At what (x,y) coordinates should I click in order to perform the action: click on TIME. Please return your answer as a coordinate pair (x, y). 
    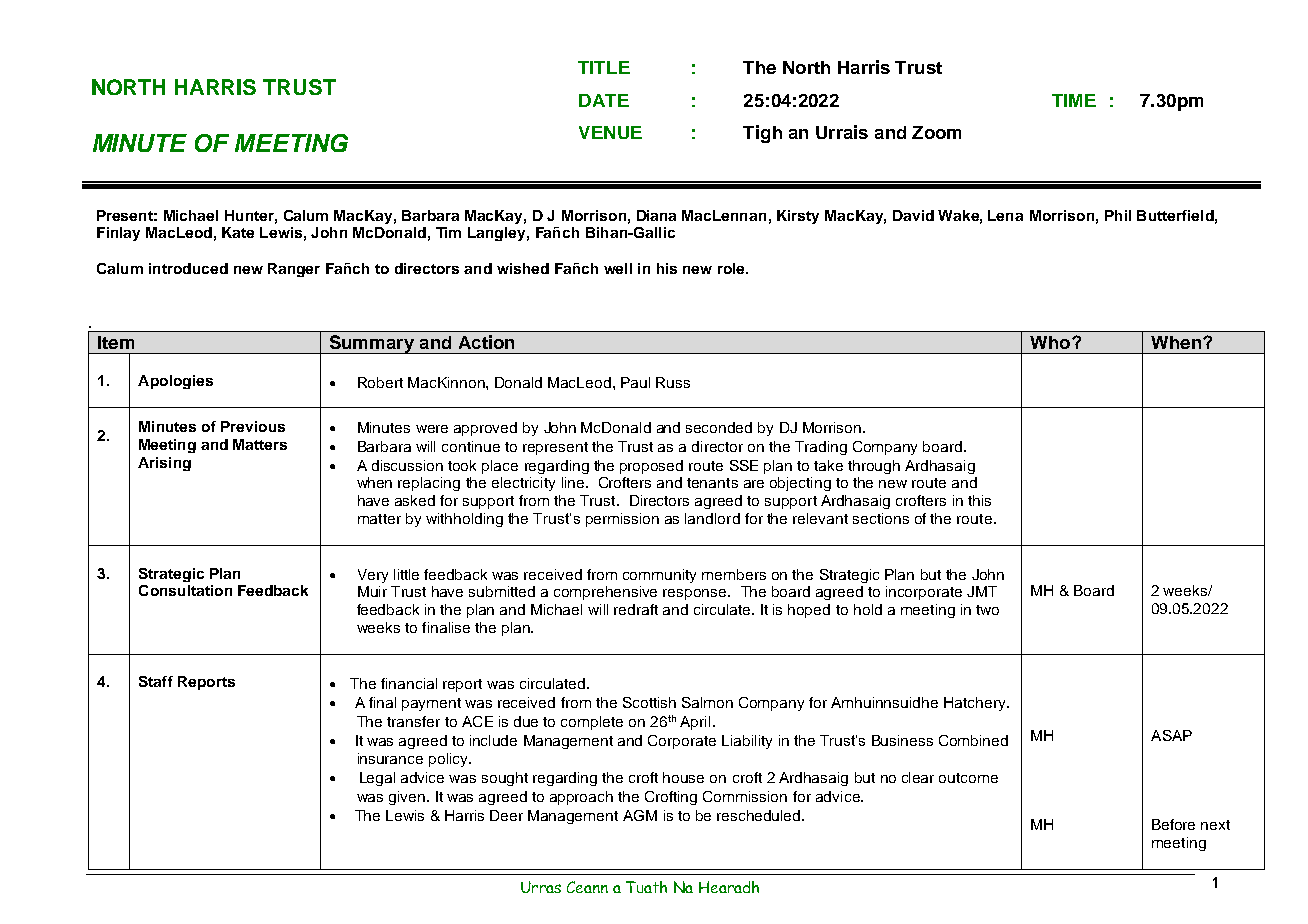
    Looking at the image, I should click on (1074, 100).
